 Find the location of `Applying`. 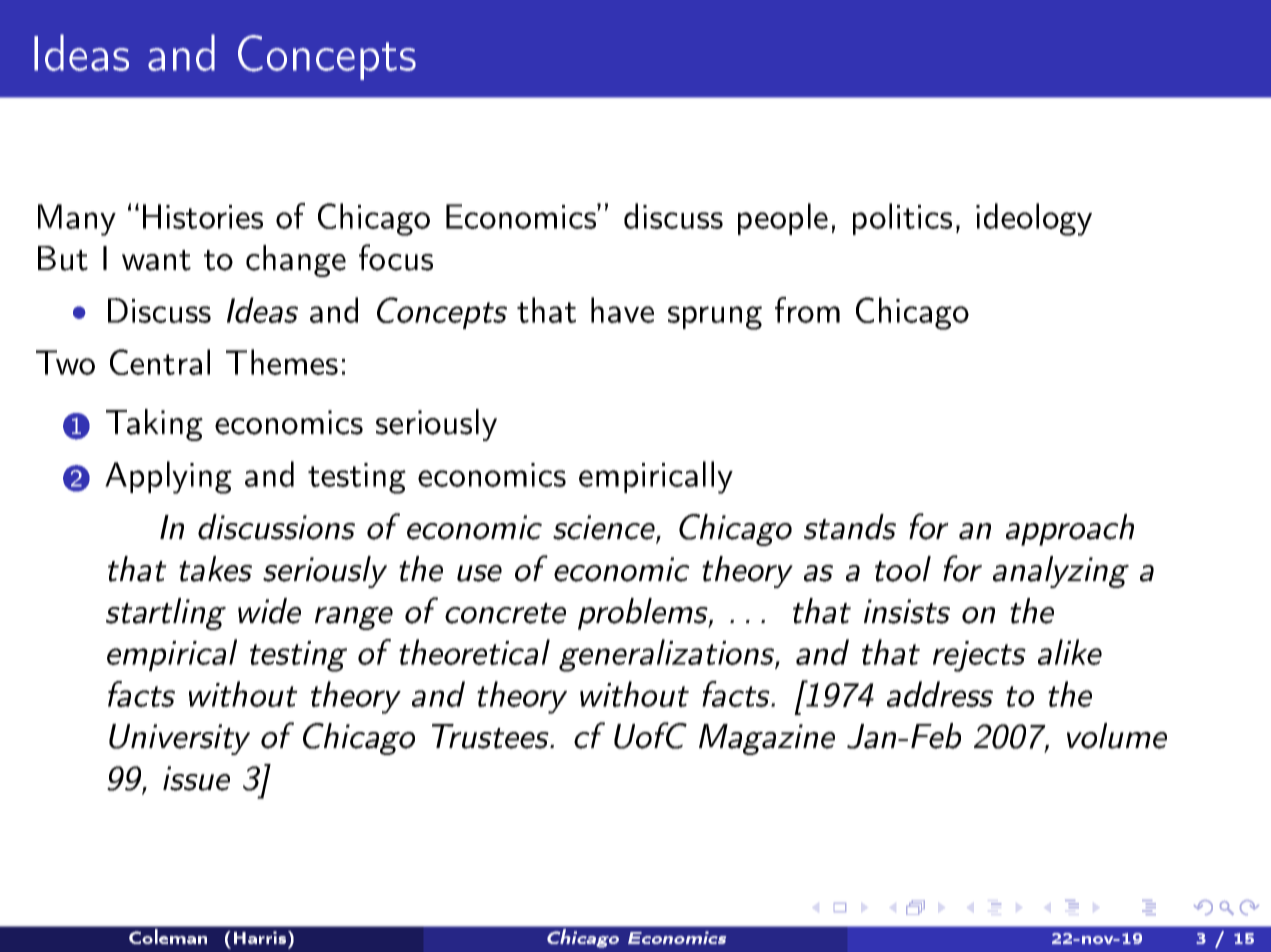

Applying is located at coordinates (168, 477).
